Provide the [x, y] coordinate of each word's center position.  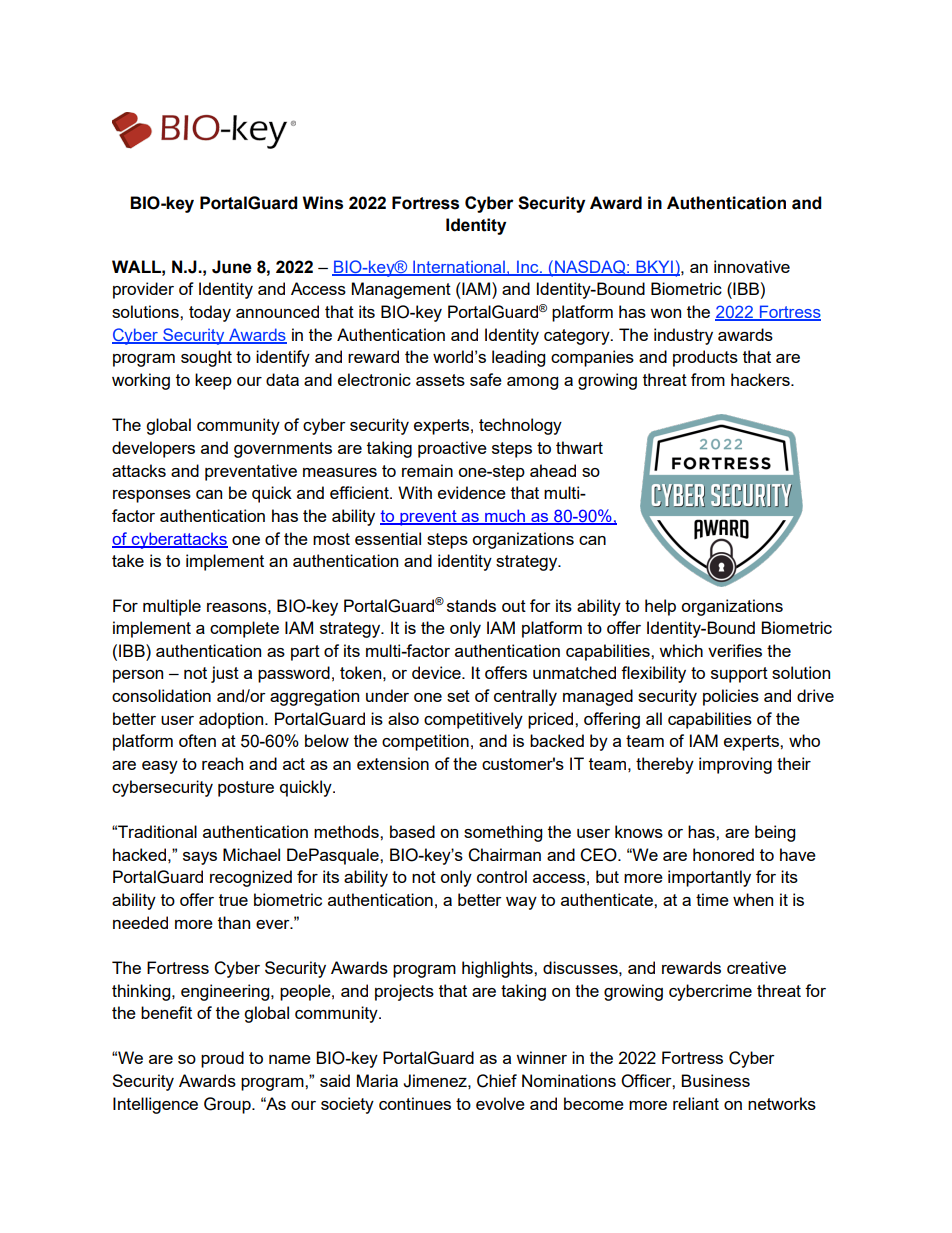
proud [222, 1059]
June [232, 267]
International [459, 267]
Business [715, 1080]
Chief [497, 1081]
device [437, 672]
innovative [752, 266]
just [225, 674]
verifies [735, 650]
